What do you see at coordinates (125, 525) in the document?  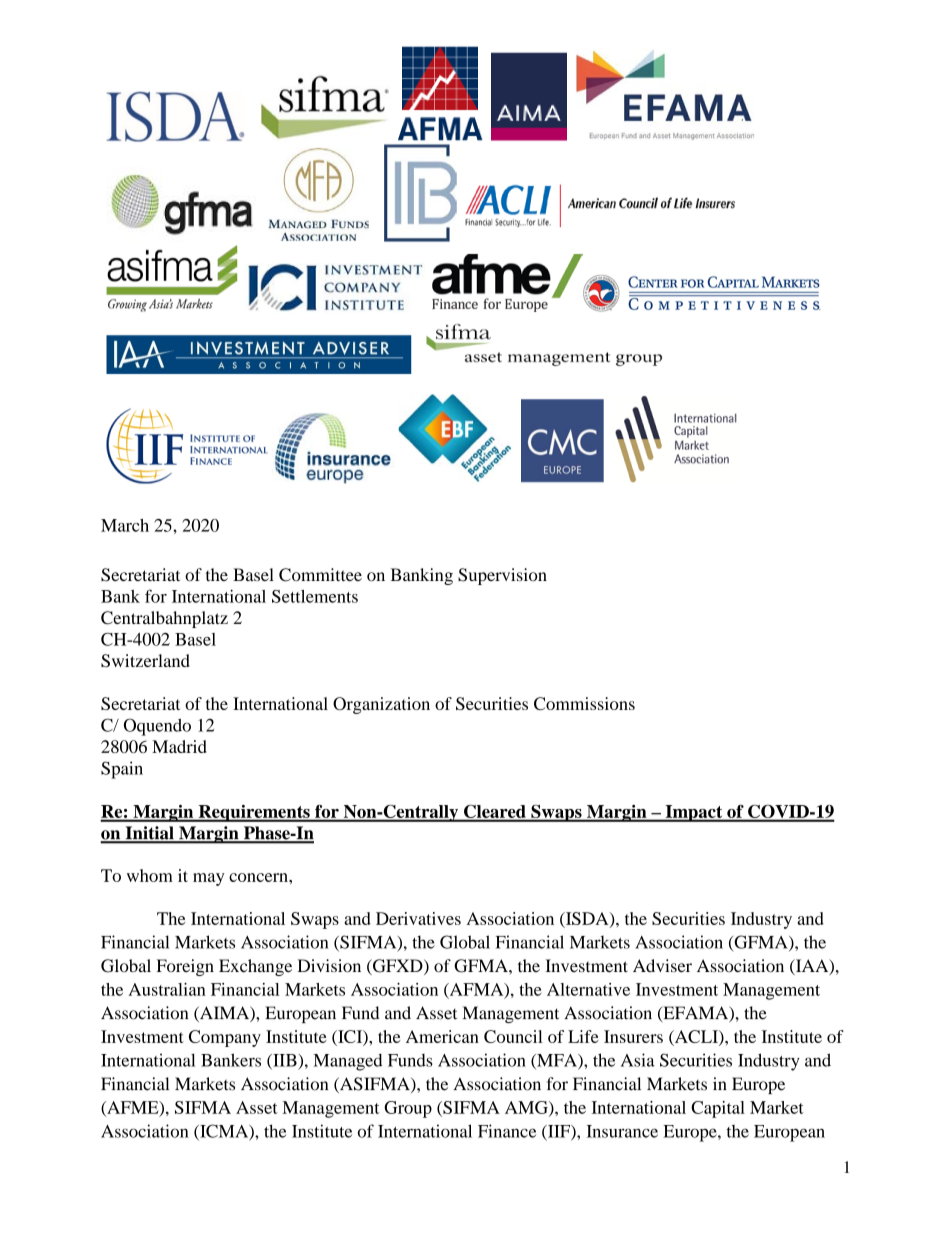 I see `March` at bounding box center [125, 525].
